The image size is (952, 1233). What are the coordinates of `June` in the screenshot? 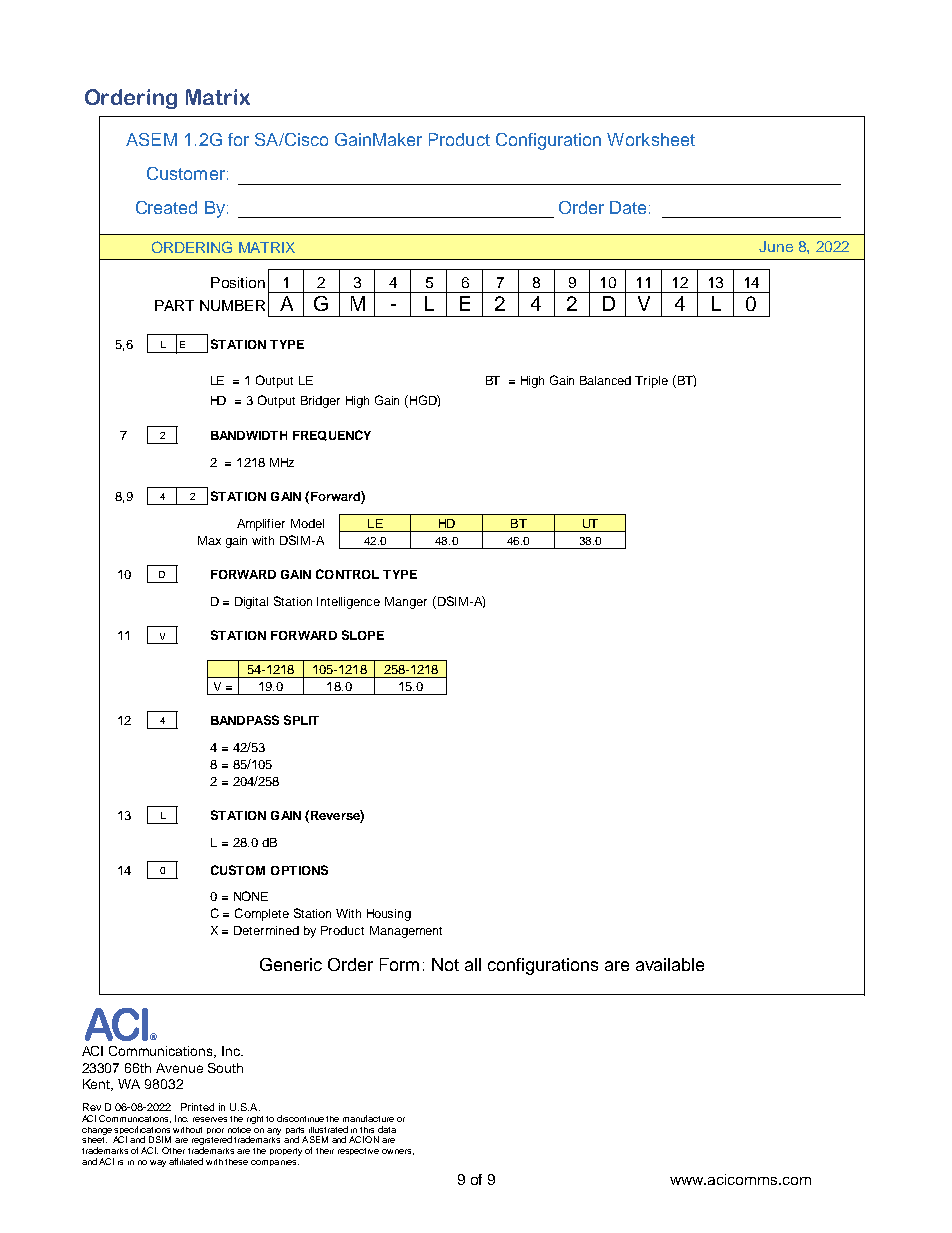 It's located at (776, 246).
